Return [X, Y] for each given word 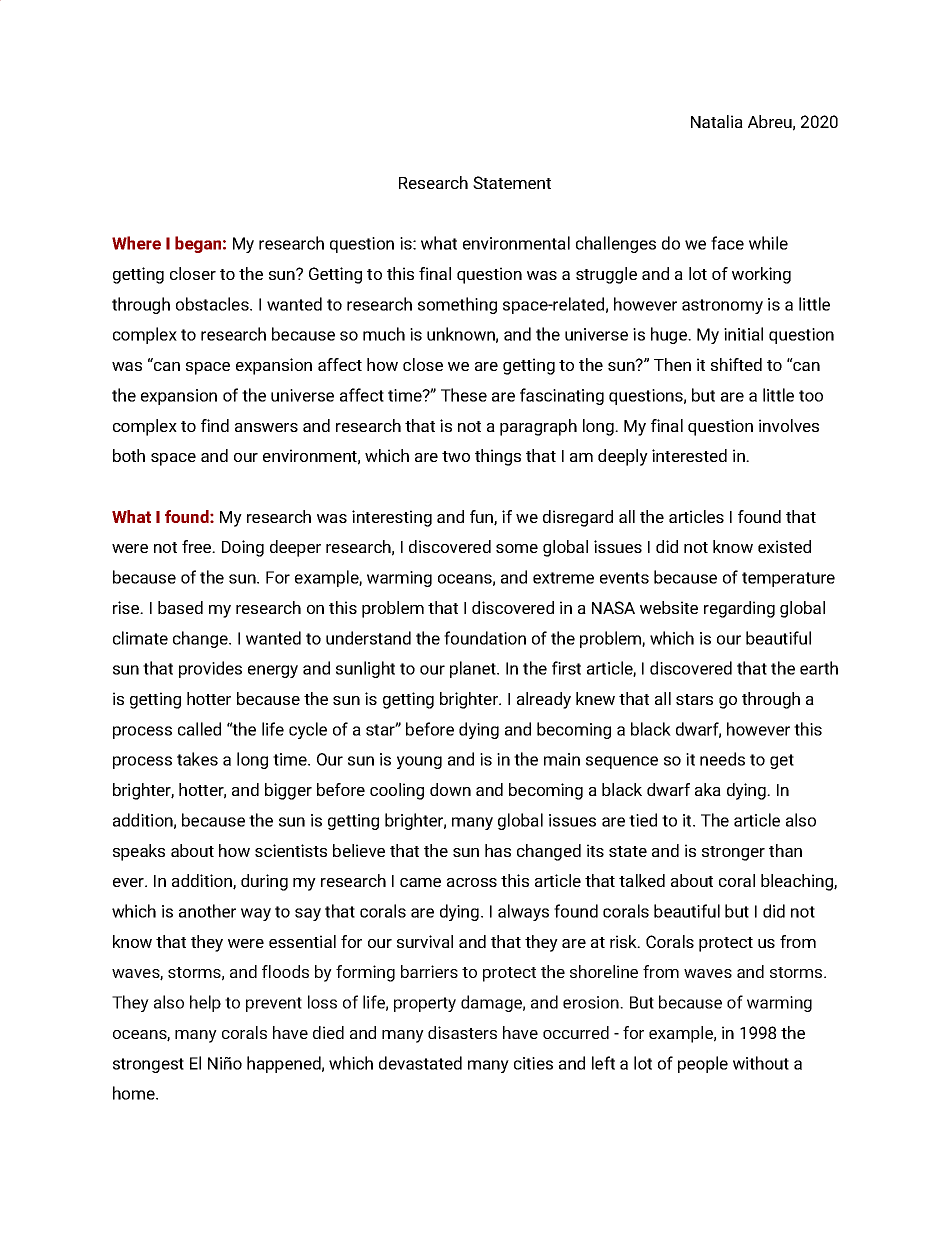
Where [136, 243]
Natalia [717, 121]
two [456, 456]
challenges [616, 244]
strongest [148, 1065]
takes [197, 759]
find [215, 425]
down [450, 789]
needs [722, 759]
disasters [462, 1032]
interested [689, 455]
